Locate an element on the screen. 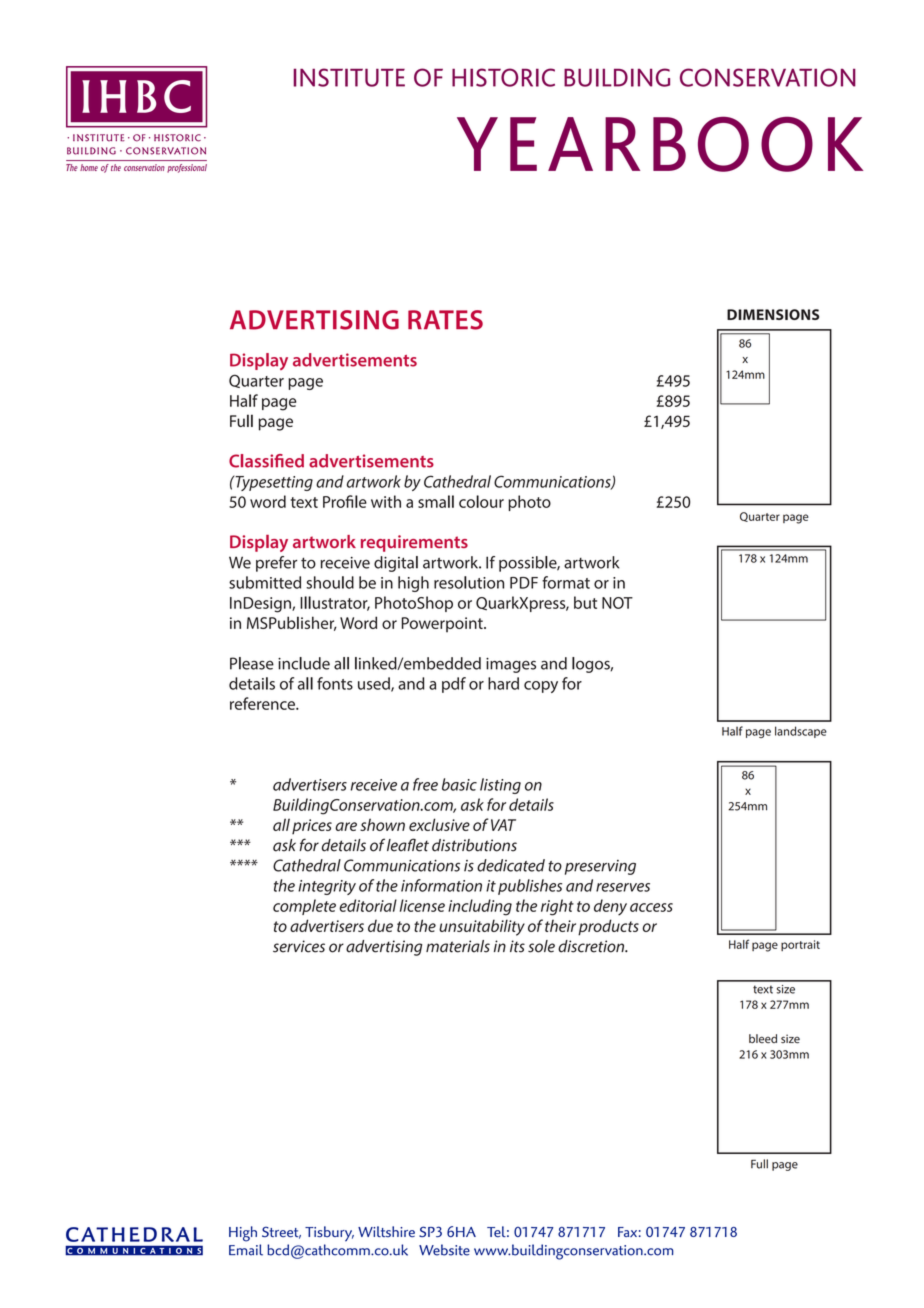  professional is located at coordinates (187, 168).
